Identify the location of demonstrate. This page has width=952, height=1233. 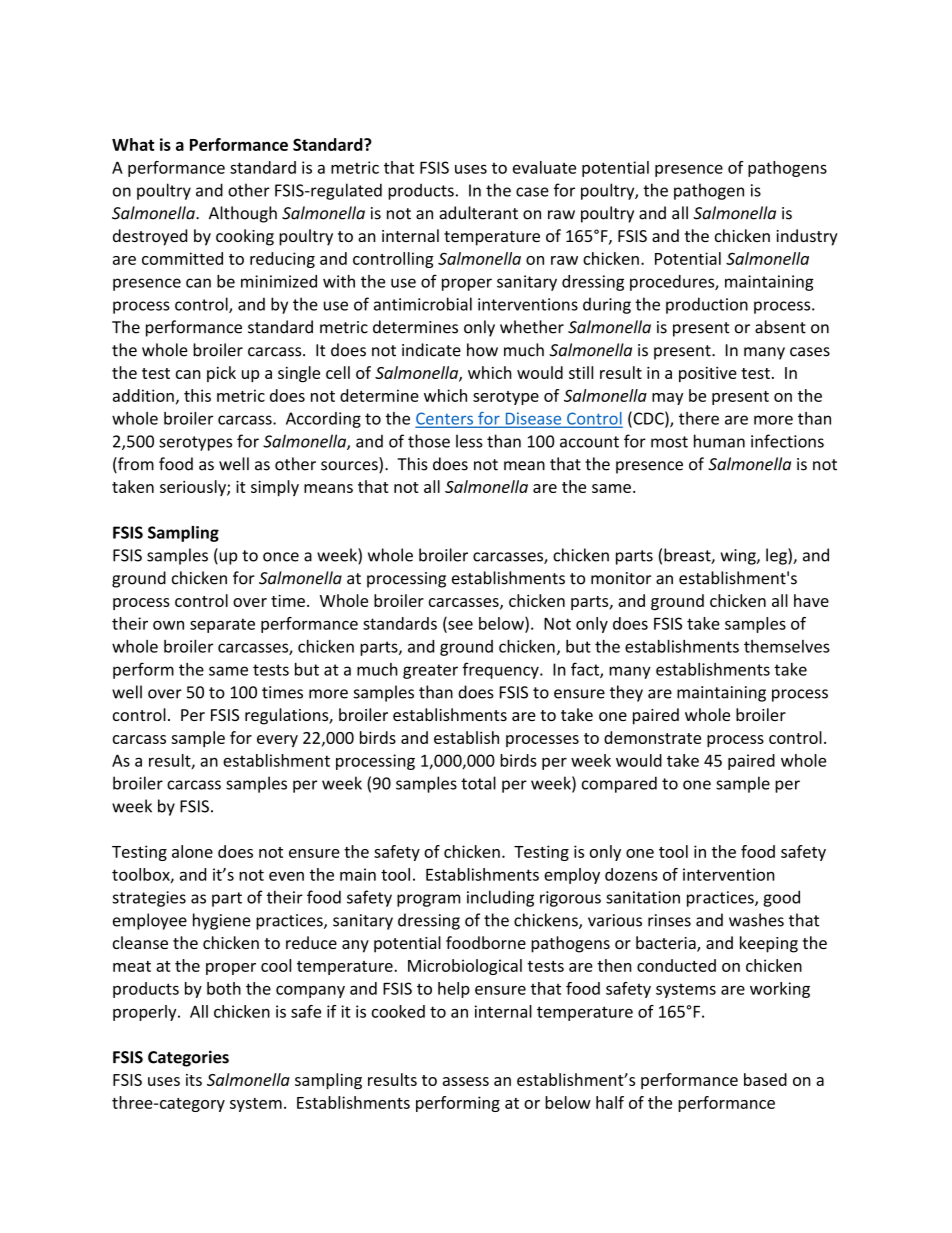
(652, 737).
